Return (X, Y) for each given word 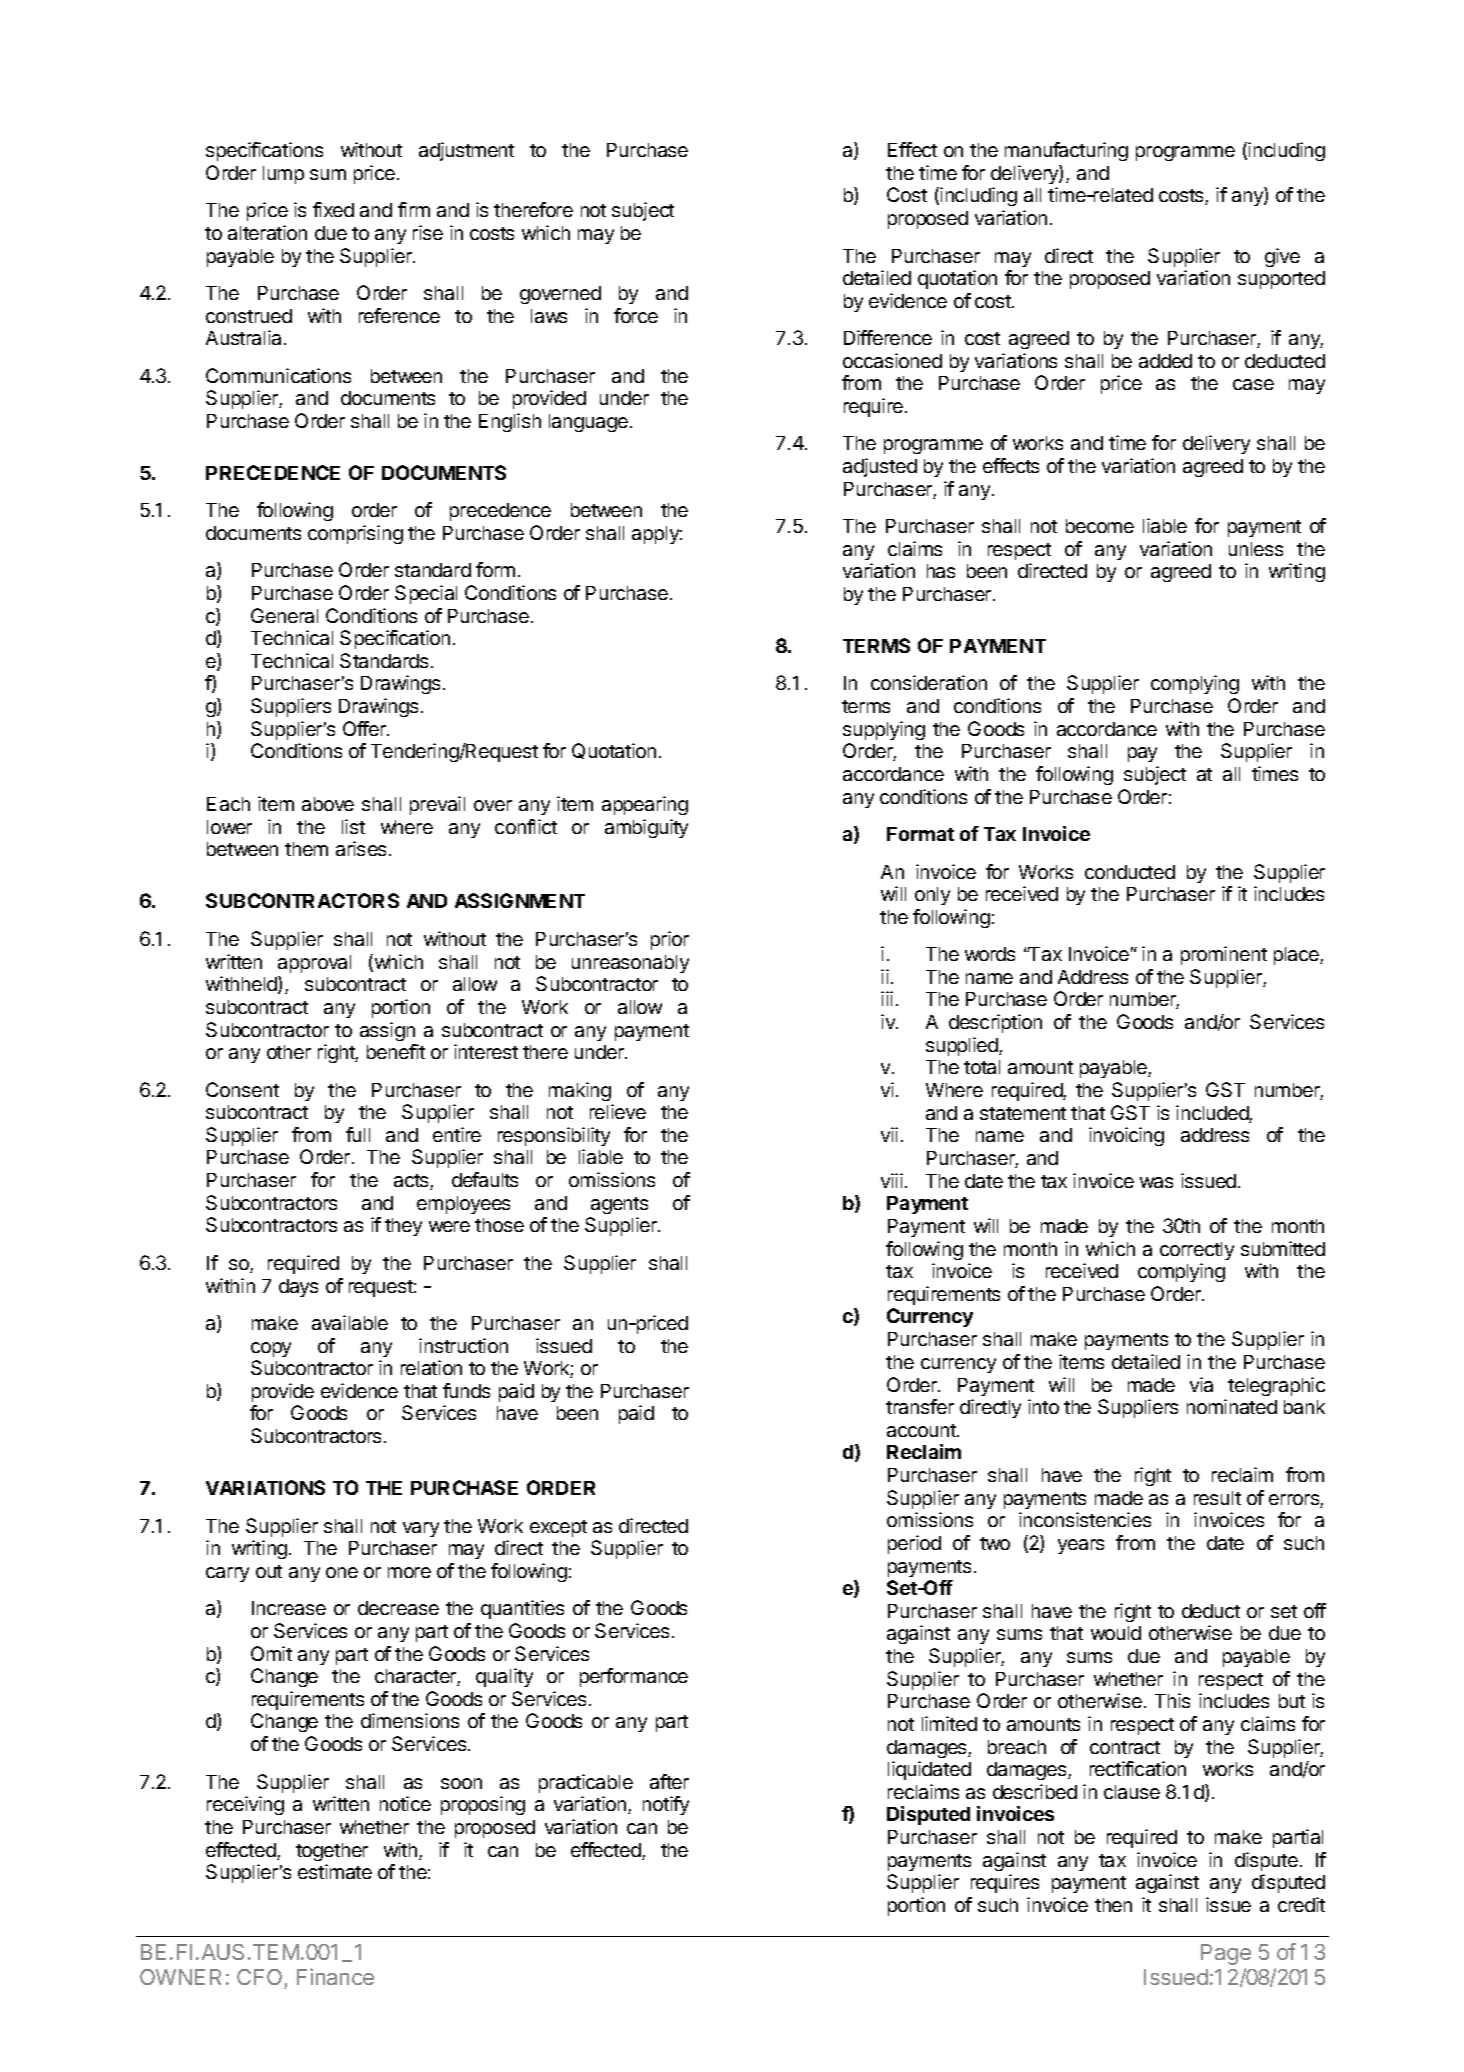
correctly (1197, 1251)
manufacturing (1066, 151)
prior (670, 940)
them (306, 849)
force (636, 315)
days (298, 1288)
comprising (355, 534)
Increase (289, 1608)
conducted (1130, 872)
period (914, 1544)
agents (619, 1205)
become (1100, 526)
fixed (333, 209)
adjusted (880, 467)
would (1116, 1633)
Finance (335, 1976)
